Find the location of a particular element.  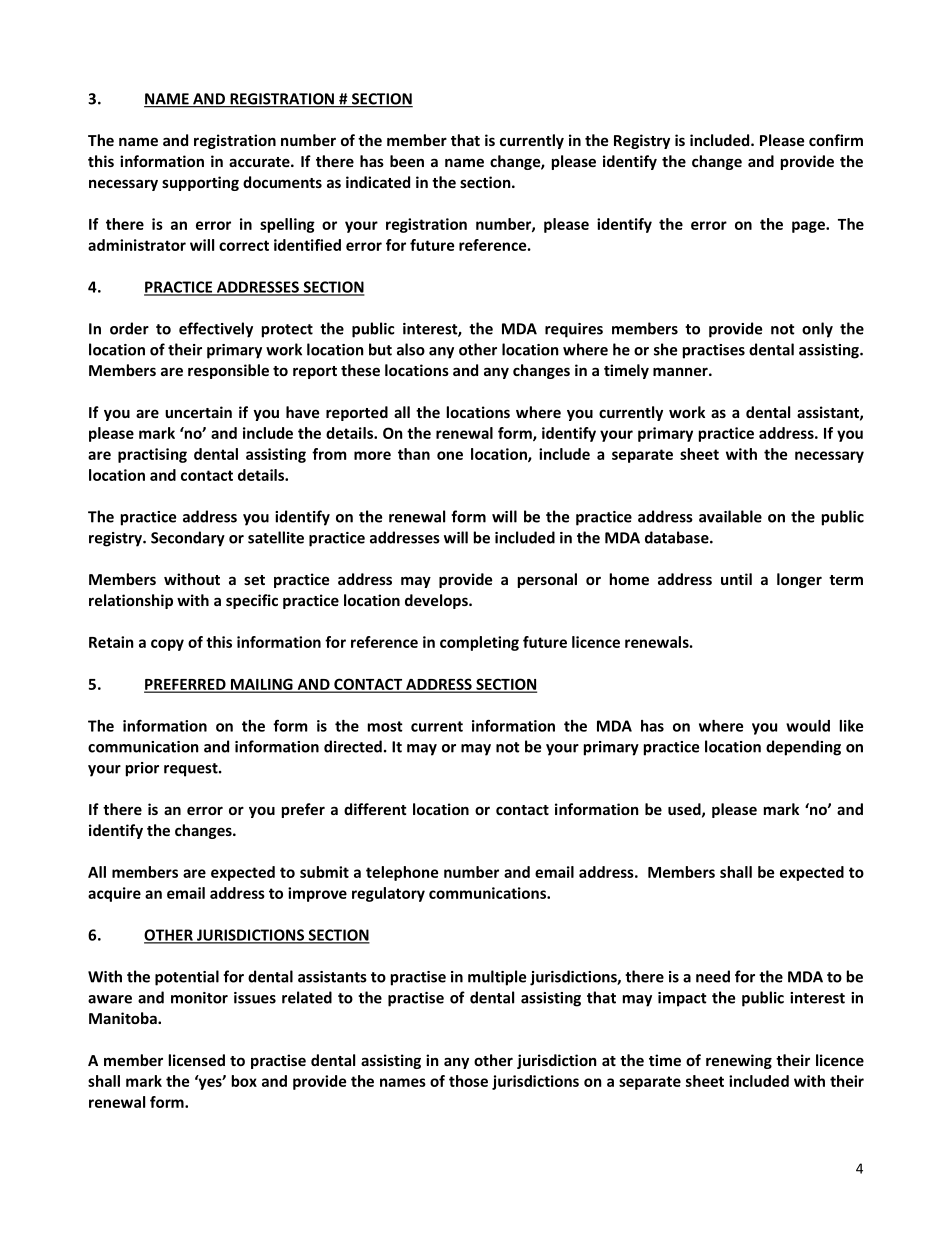

develops is located at coordinates (437, 601).
